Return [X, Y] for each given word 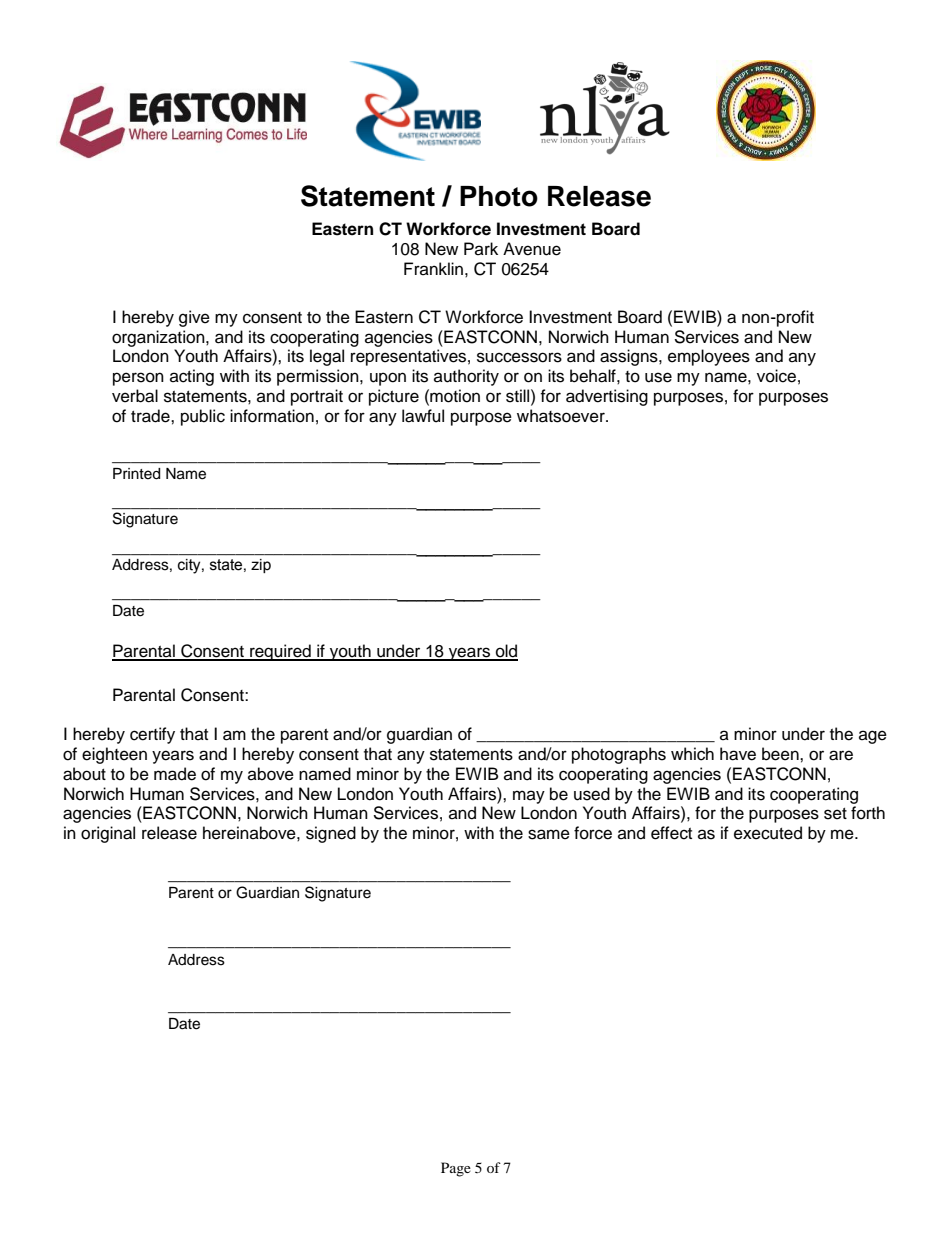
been [781, 754]
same [549, 834]
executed [768, 833]
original [108, 834]
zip [261, 566]
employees [709, 357]
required [280, 652]
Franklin [433, 268]
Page [456, 1169]
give [194, 318]
